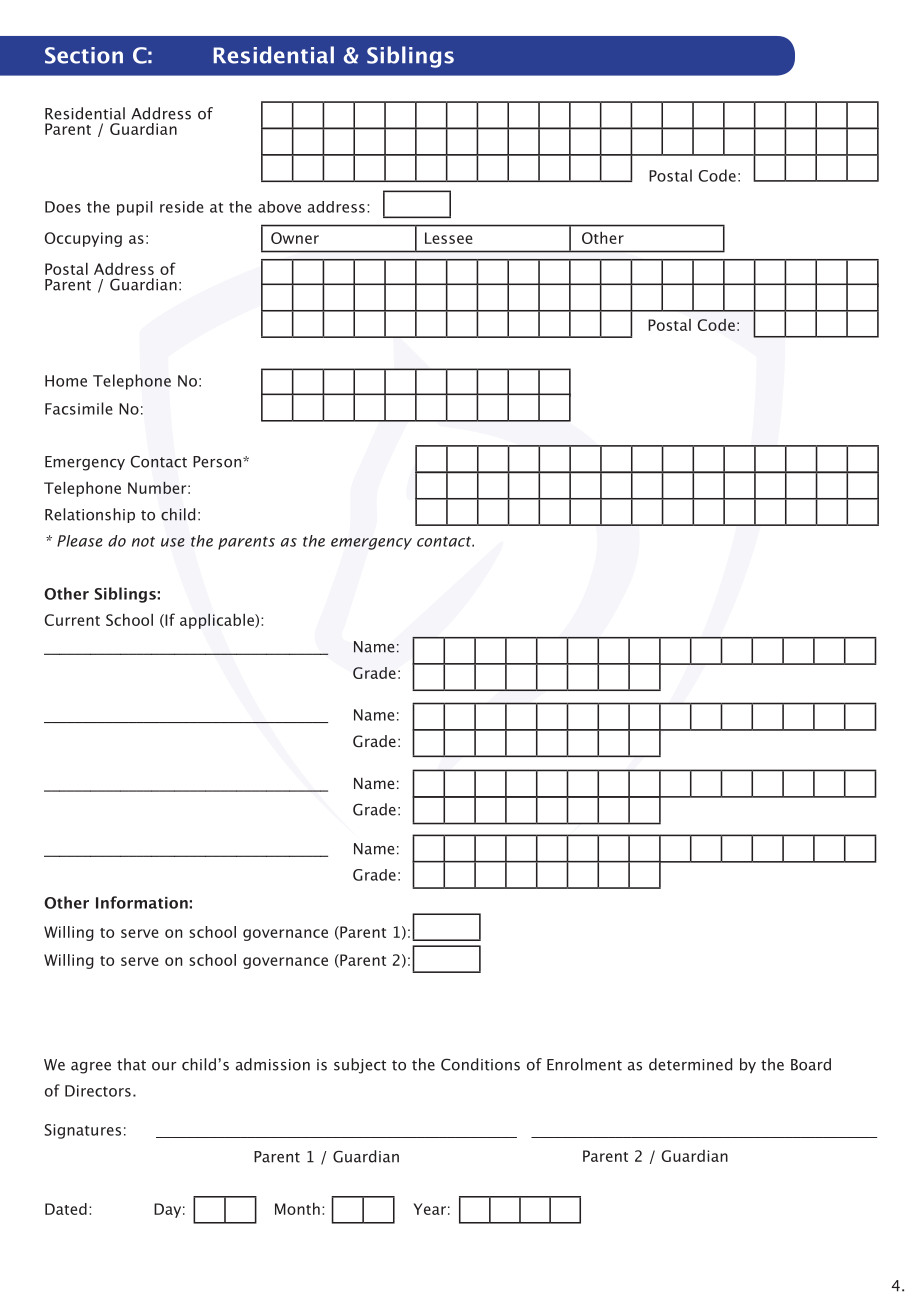  Describe the element at coordinates (811, 1064) in the page. I see `Board` at that location.
